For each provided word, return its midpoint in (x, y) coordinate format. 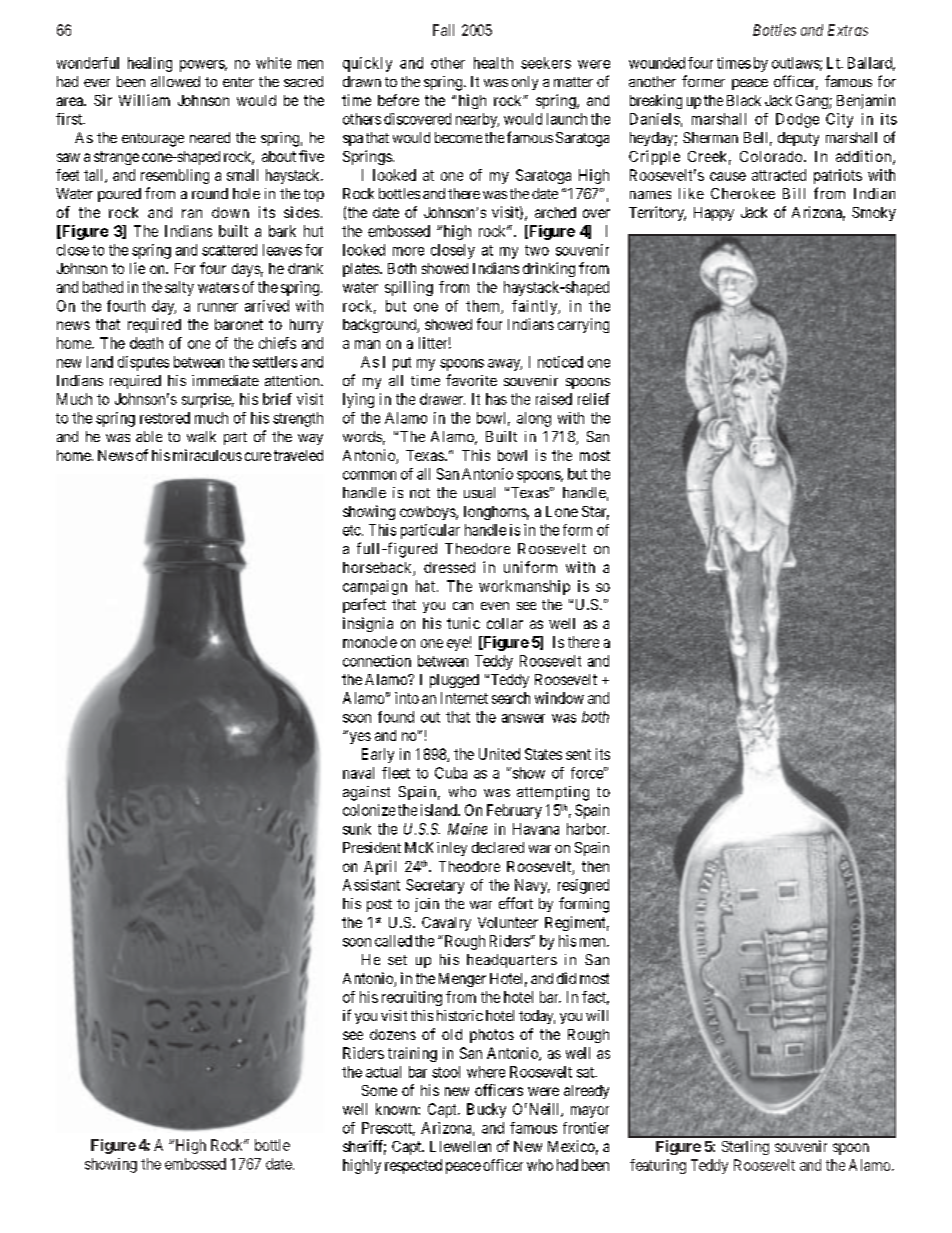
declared (498, 847)
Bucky (486, 1110)
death (146, 343)
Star (595, 513)
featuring (658, 1166)
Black (744, 100)
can (463, 606)
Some (379, 1090)
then (595, 866)
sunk (357, 829)
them (484, 307)
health (493, 63)
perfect (364, 605)
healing (150, 64)
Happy (714, 214)
